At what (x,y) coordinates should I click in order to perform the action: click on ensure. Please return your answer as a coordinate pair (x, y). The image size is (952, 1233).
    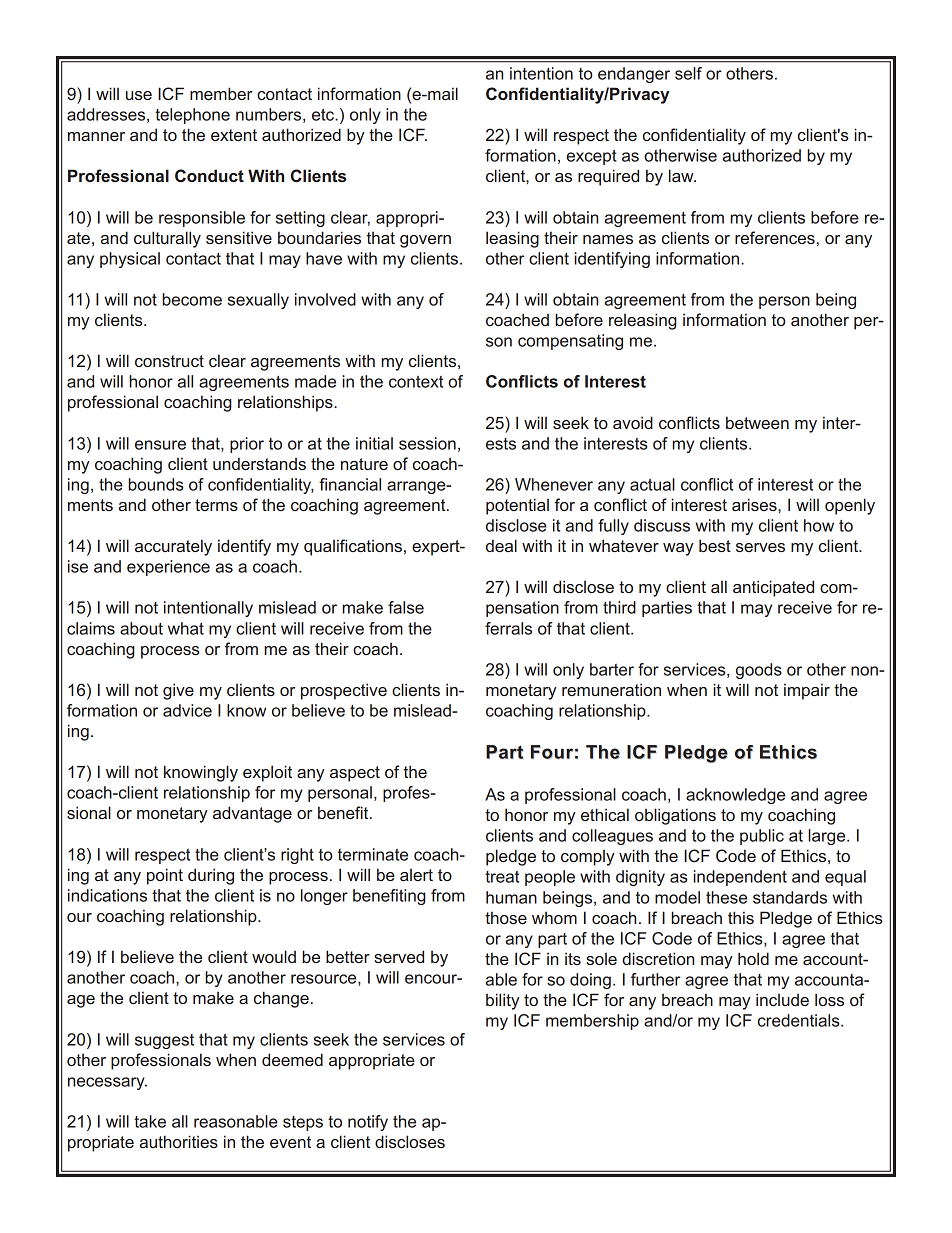
    Looking at the image, I should click on (160, 445).
